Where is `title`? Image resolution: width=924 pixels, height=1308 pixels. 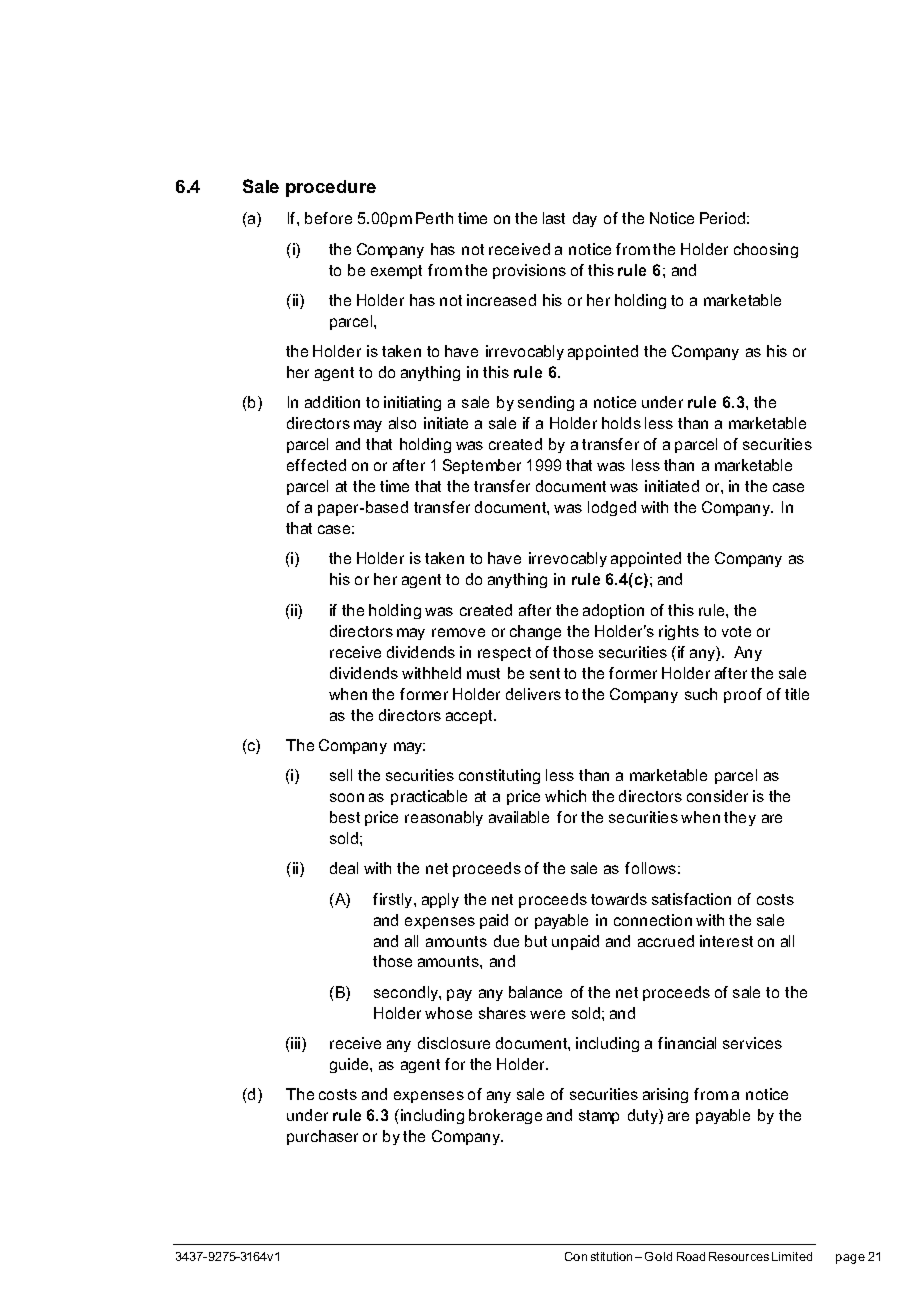 title is located at coordinates (797, 694).
